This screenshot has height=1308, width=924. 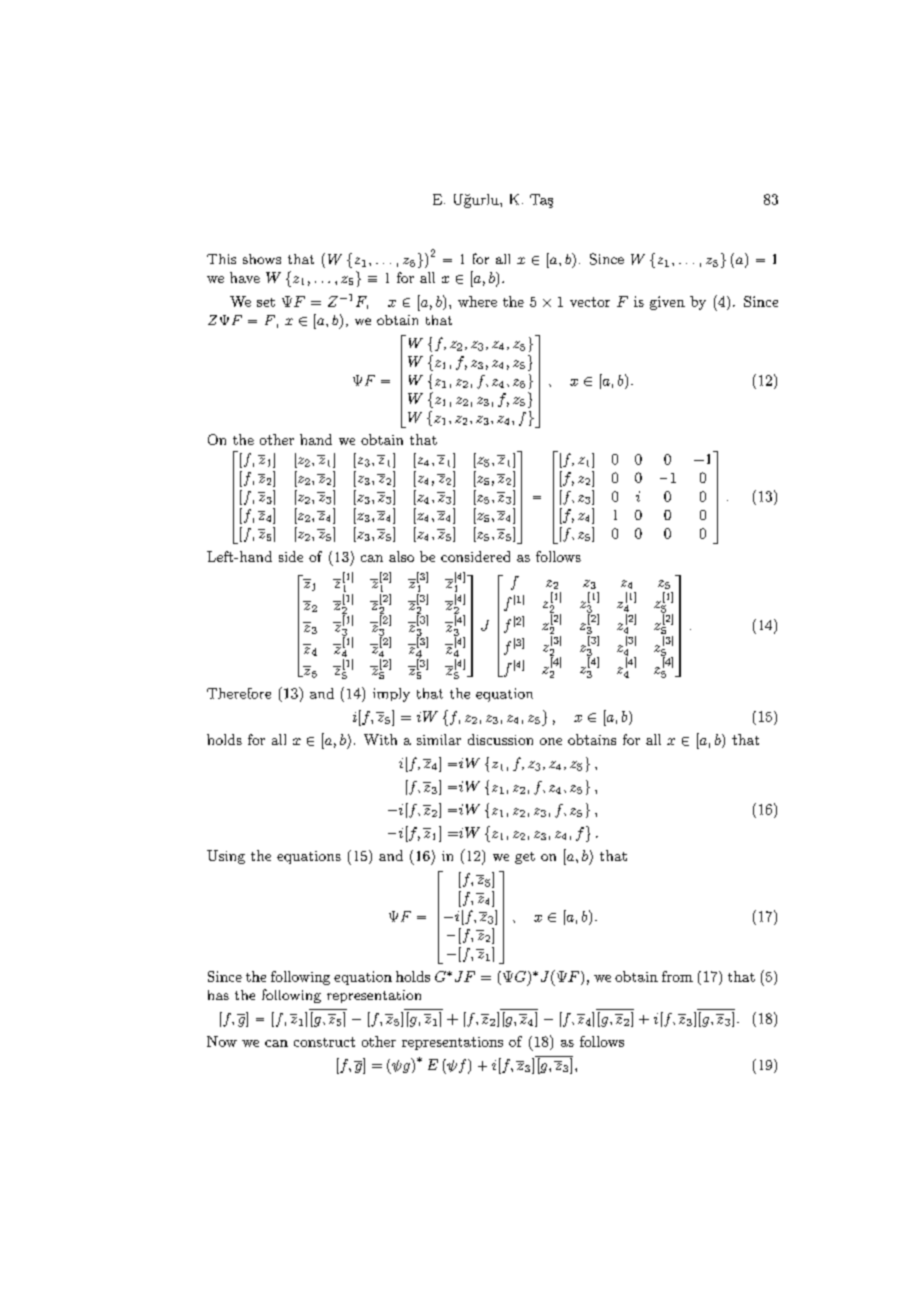 I want to click on Therefore, so click(x=239, y=693).
